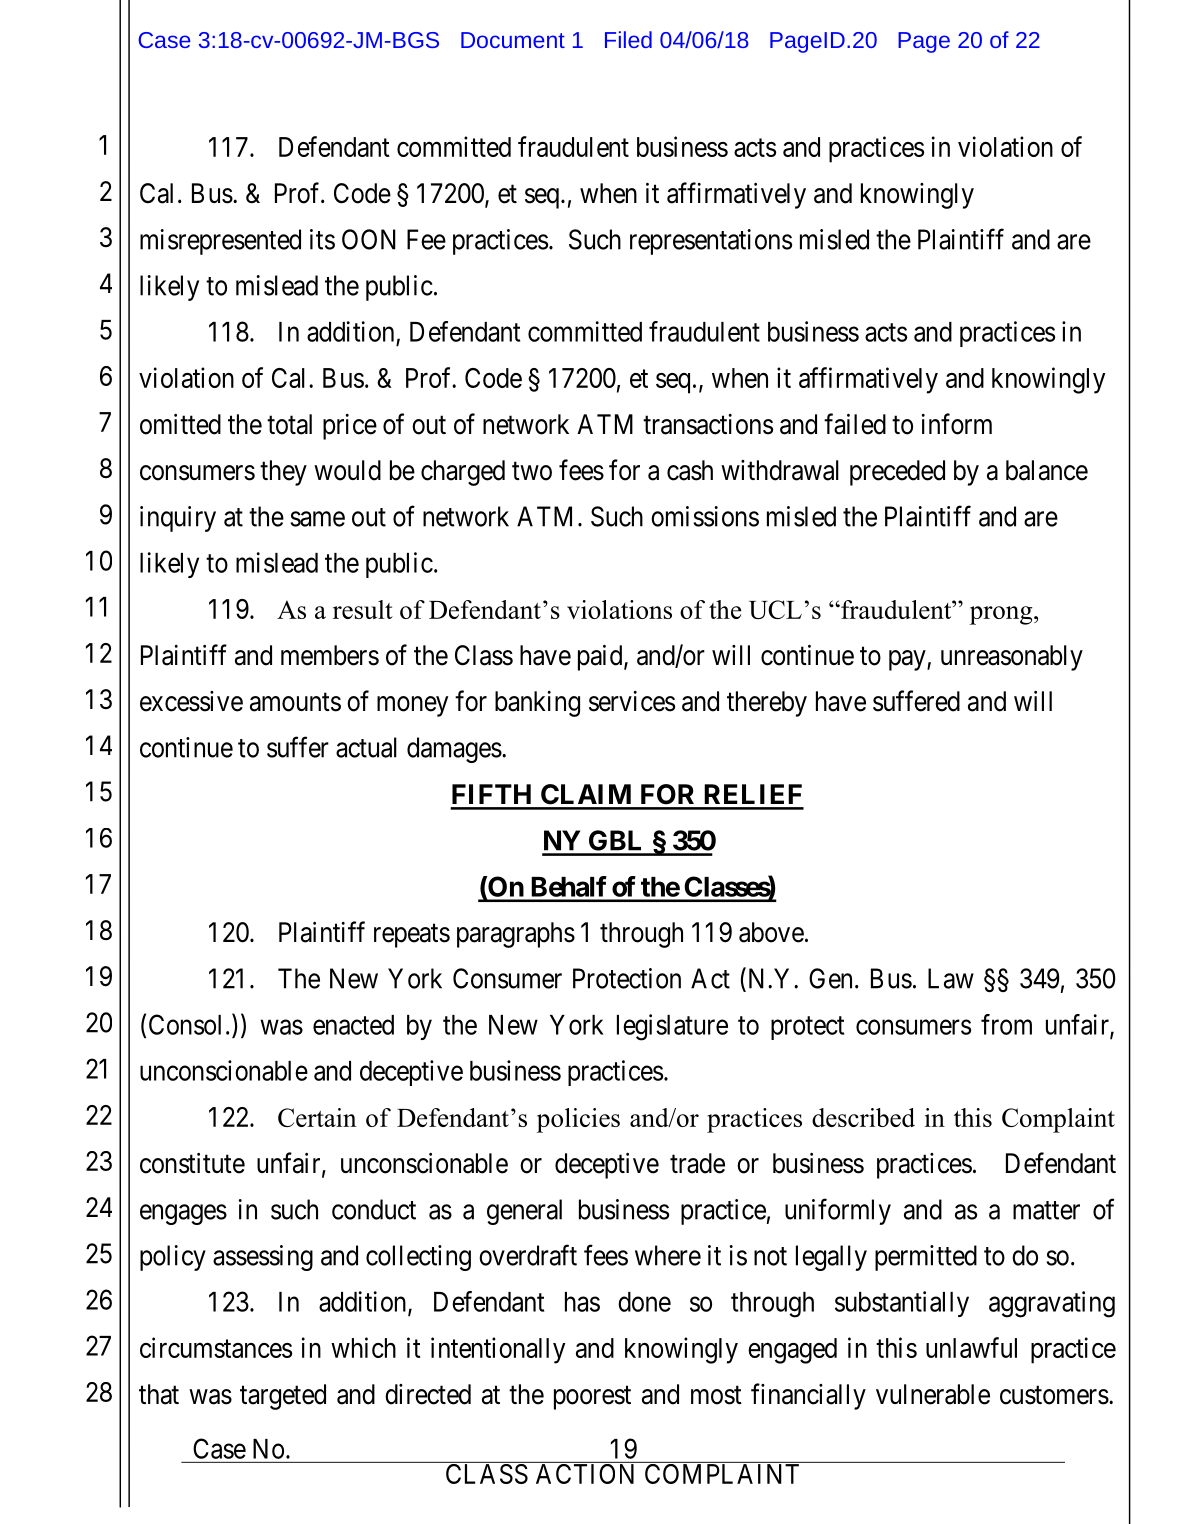  Describe the element at coordinates (957, 424) in the page. I see `inform` at that location.
